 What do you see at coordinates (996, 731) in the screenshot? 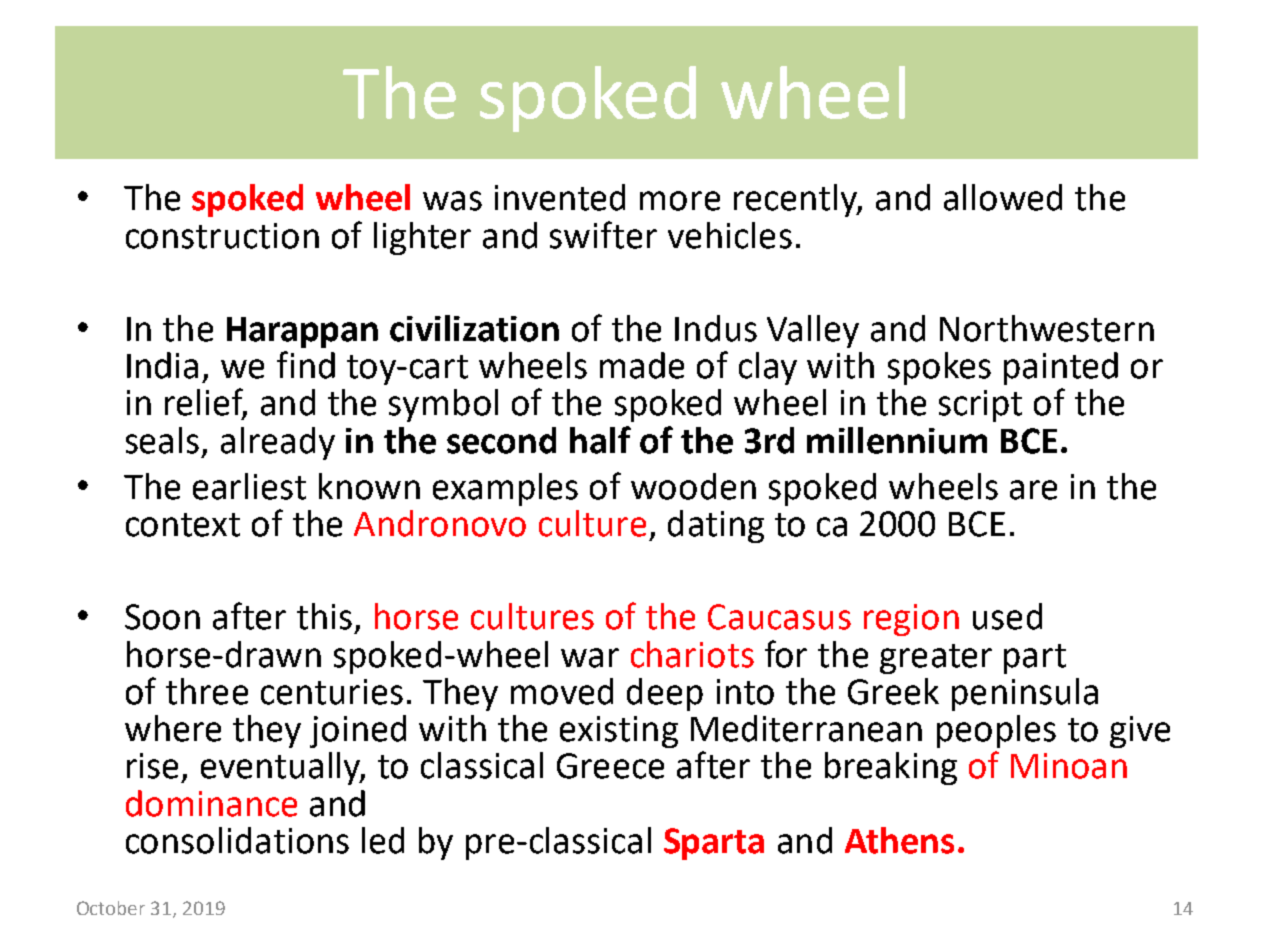
I see `peoples` at bounding box center [996, 731].
